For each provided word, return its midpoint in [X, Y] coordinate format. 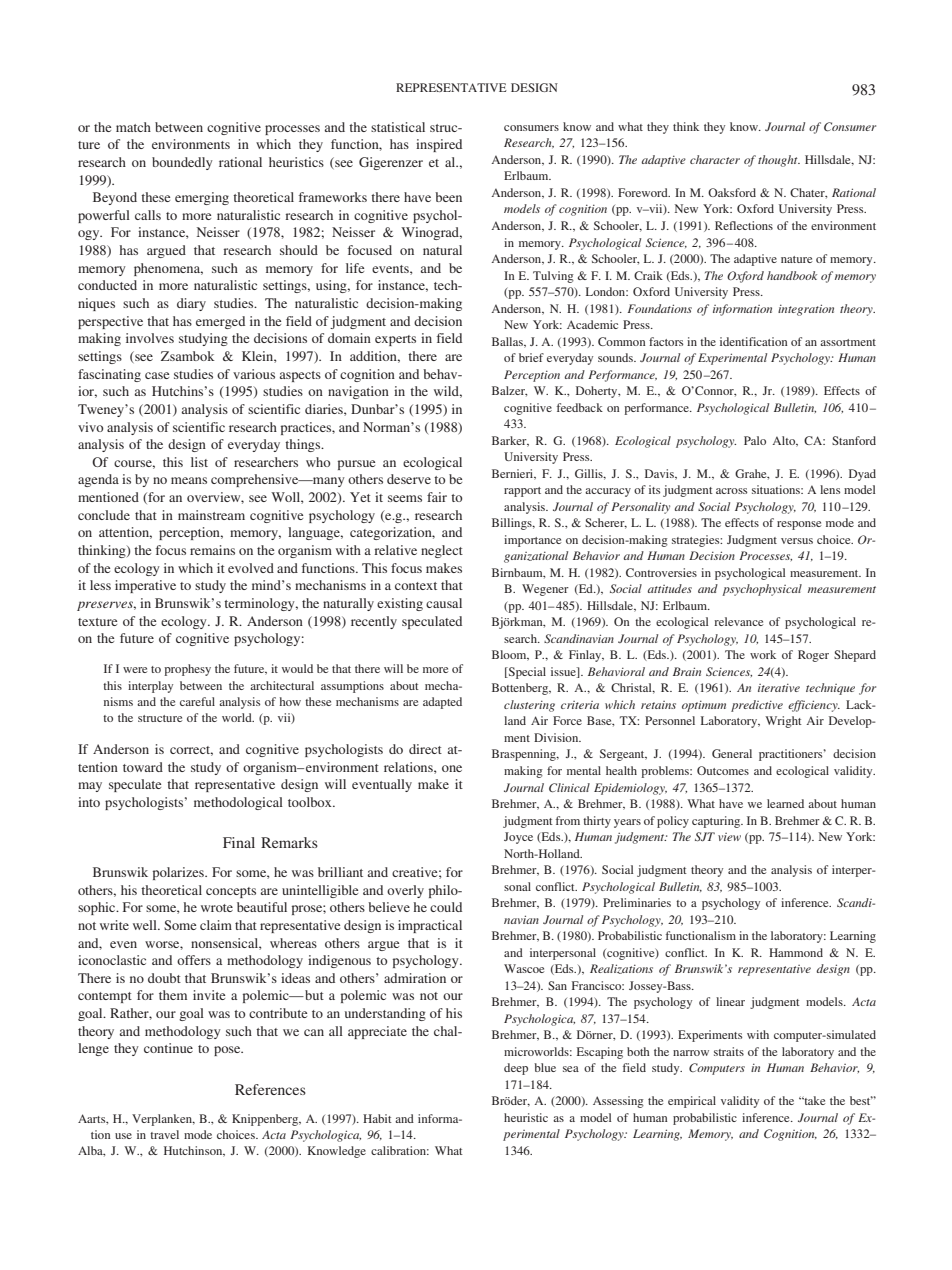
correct [191, 751]
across [731, 491]
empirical [692, 1102]
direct [425, 749]
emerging [202, 198]
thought [779, 161]
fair [437, 497]
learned [785, 803]
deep [516, 1069]
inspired [439, 145]
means [189, 480]
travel [164, 1134]
